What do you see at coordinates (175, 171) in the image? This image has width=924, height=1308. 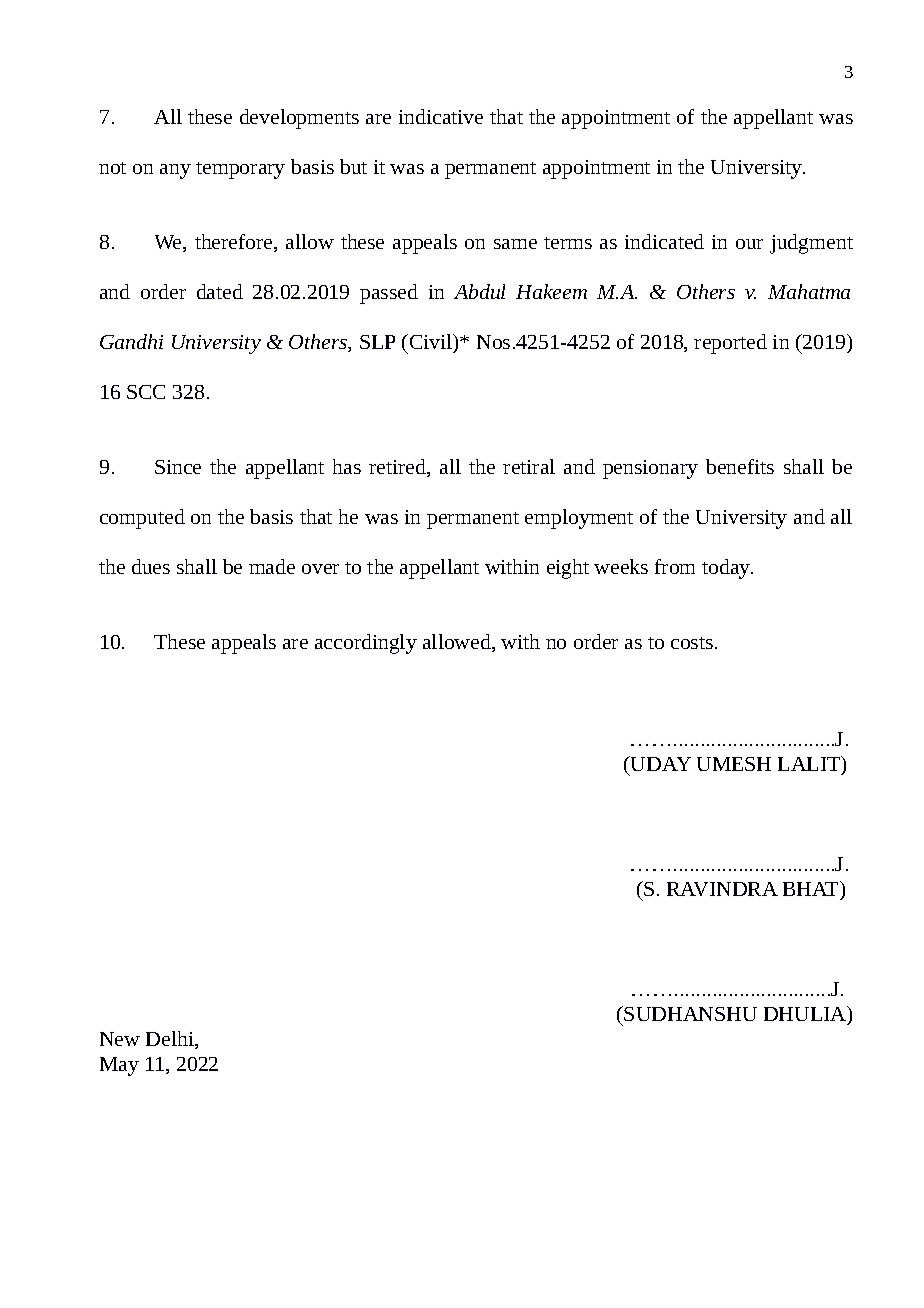 I see `any` at bounding box center [175, 171].
